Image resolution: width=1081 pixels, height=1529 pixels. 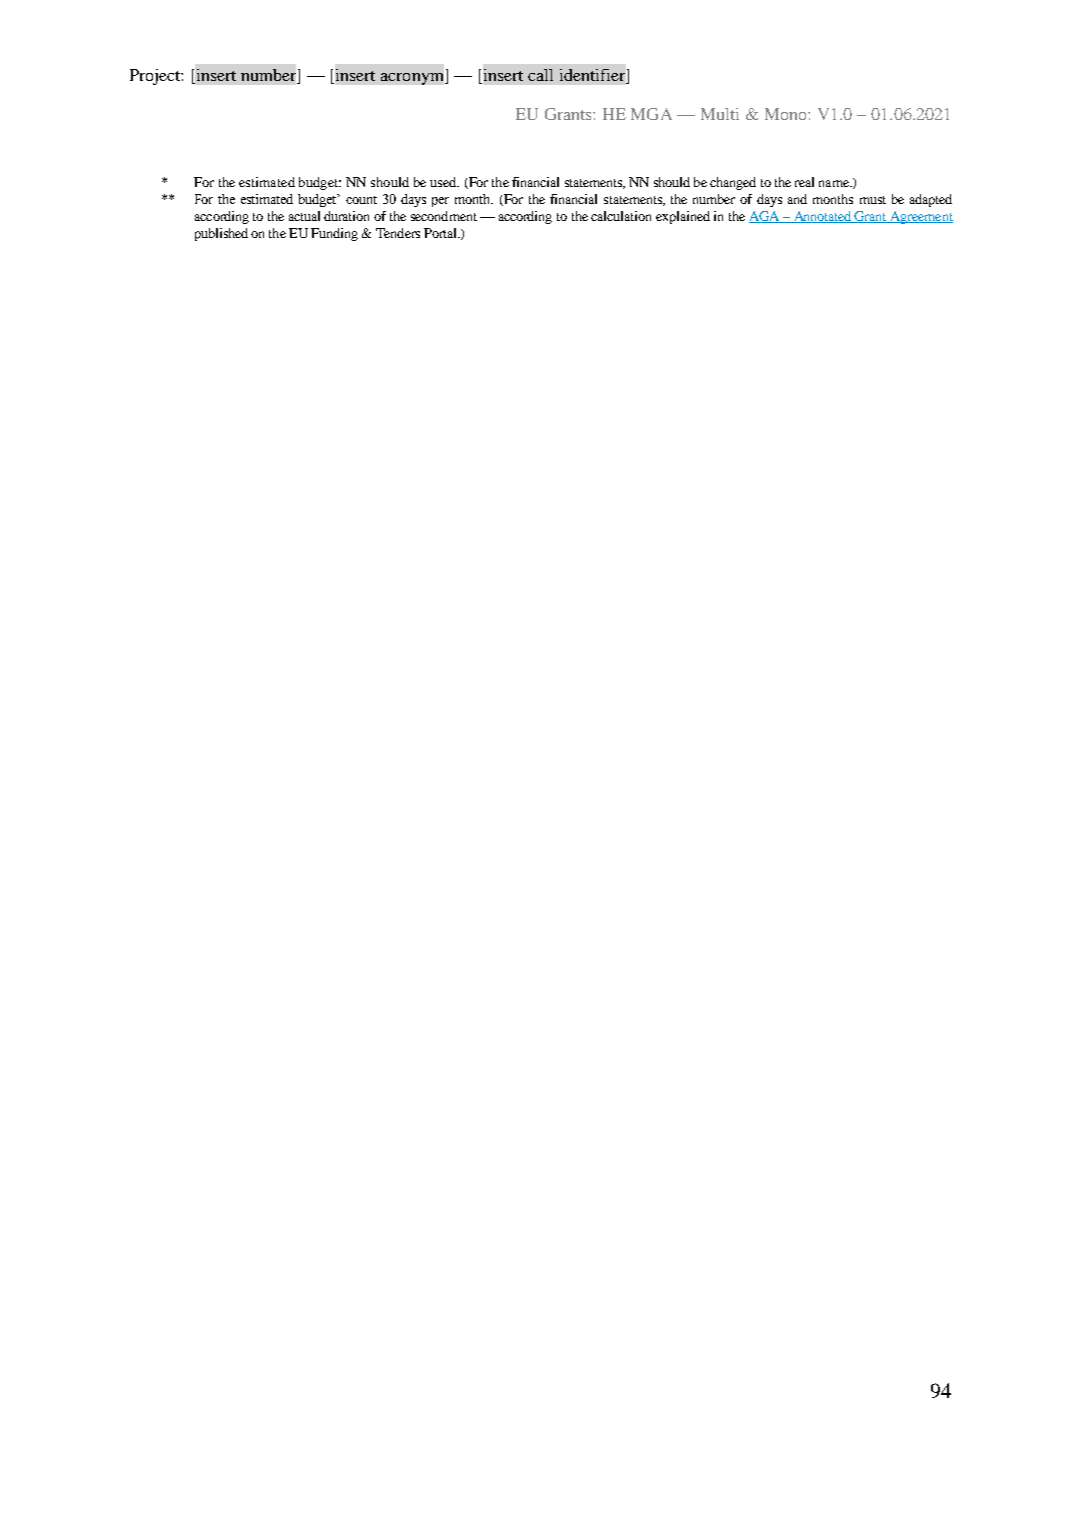 What do you see at coordinates (594, 75) in the page?
I see `identifier` at bounding box center [594, 75].
